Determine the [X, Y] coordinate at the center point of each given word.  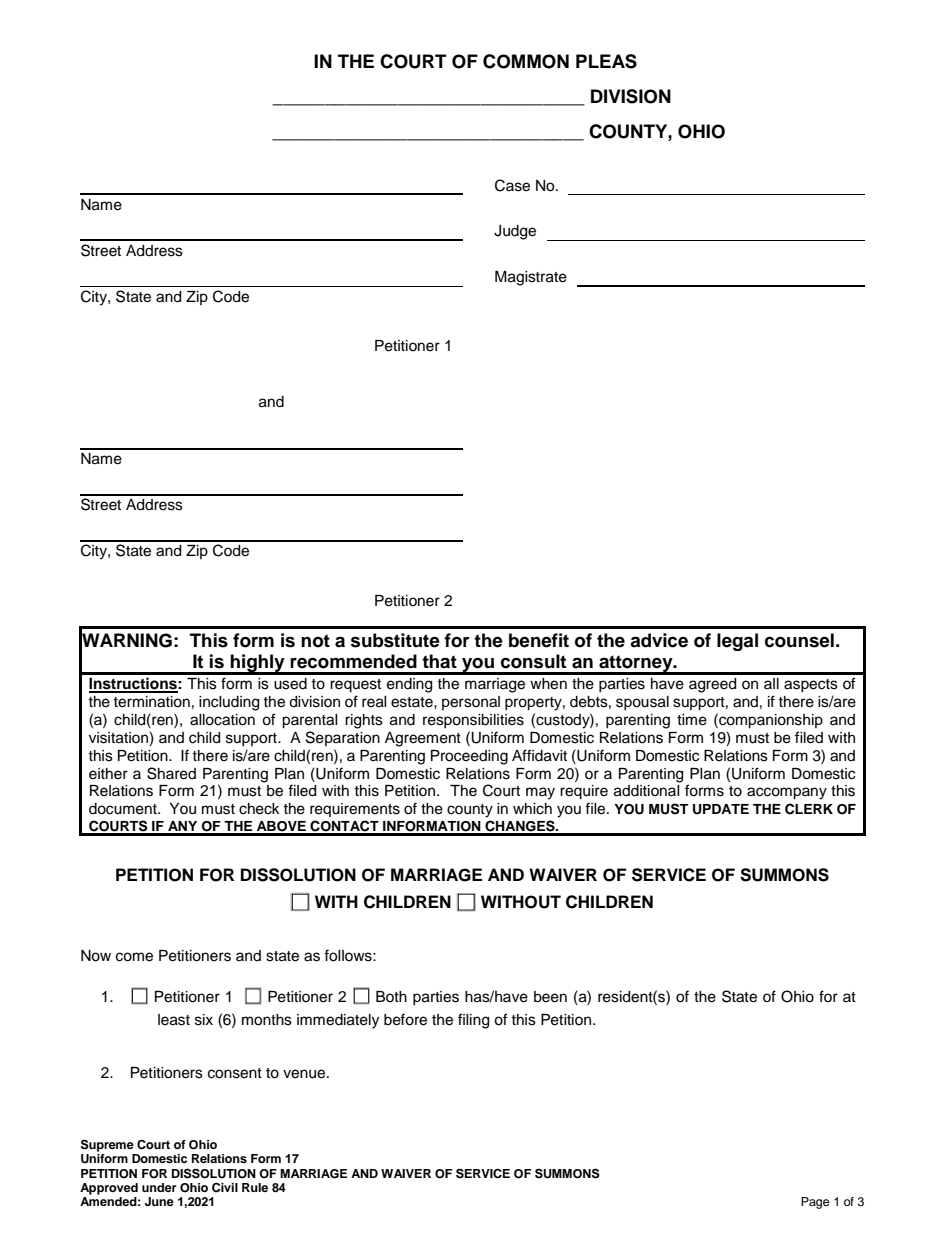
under [159, 1187]
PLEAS [606, 61]
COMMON [526, 61]
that [439, 661]
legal [737, 642]
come [134, 957]
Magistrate [531, 278]
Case [512, 185]
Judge [515, 232]
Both [391, 996]
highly [258, 664]
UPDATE [721, 809]
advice [659, 640]
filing [473, 1021]
